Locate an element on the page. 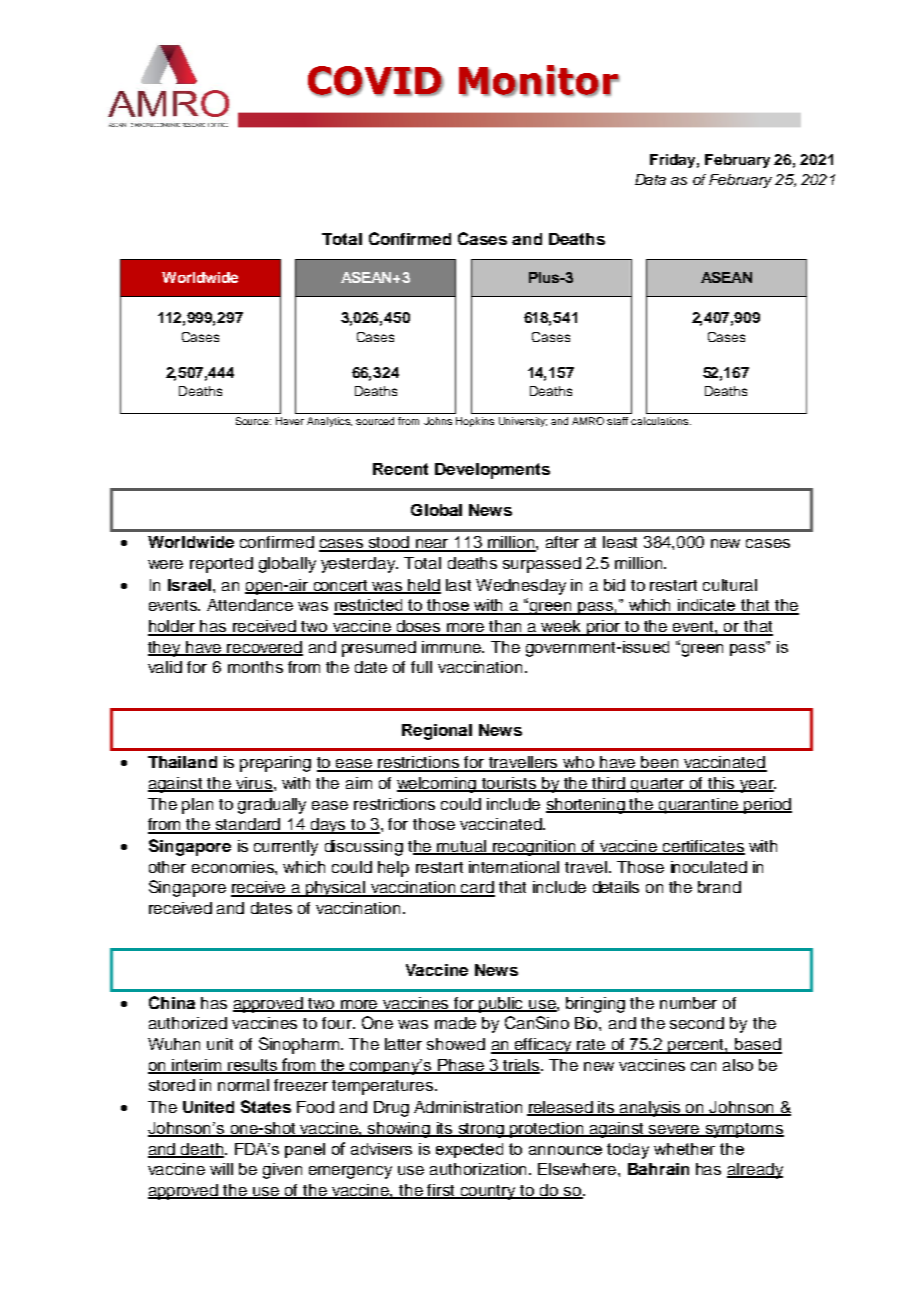  indicate is located at coordinates (707, 606).
